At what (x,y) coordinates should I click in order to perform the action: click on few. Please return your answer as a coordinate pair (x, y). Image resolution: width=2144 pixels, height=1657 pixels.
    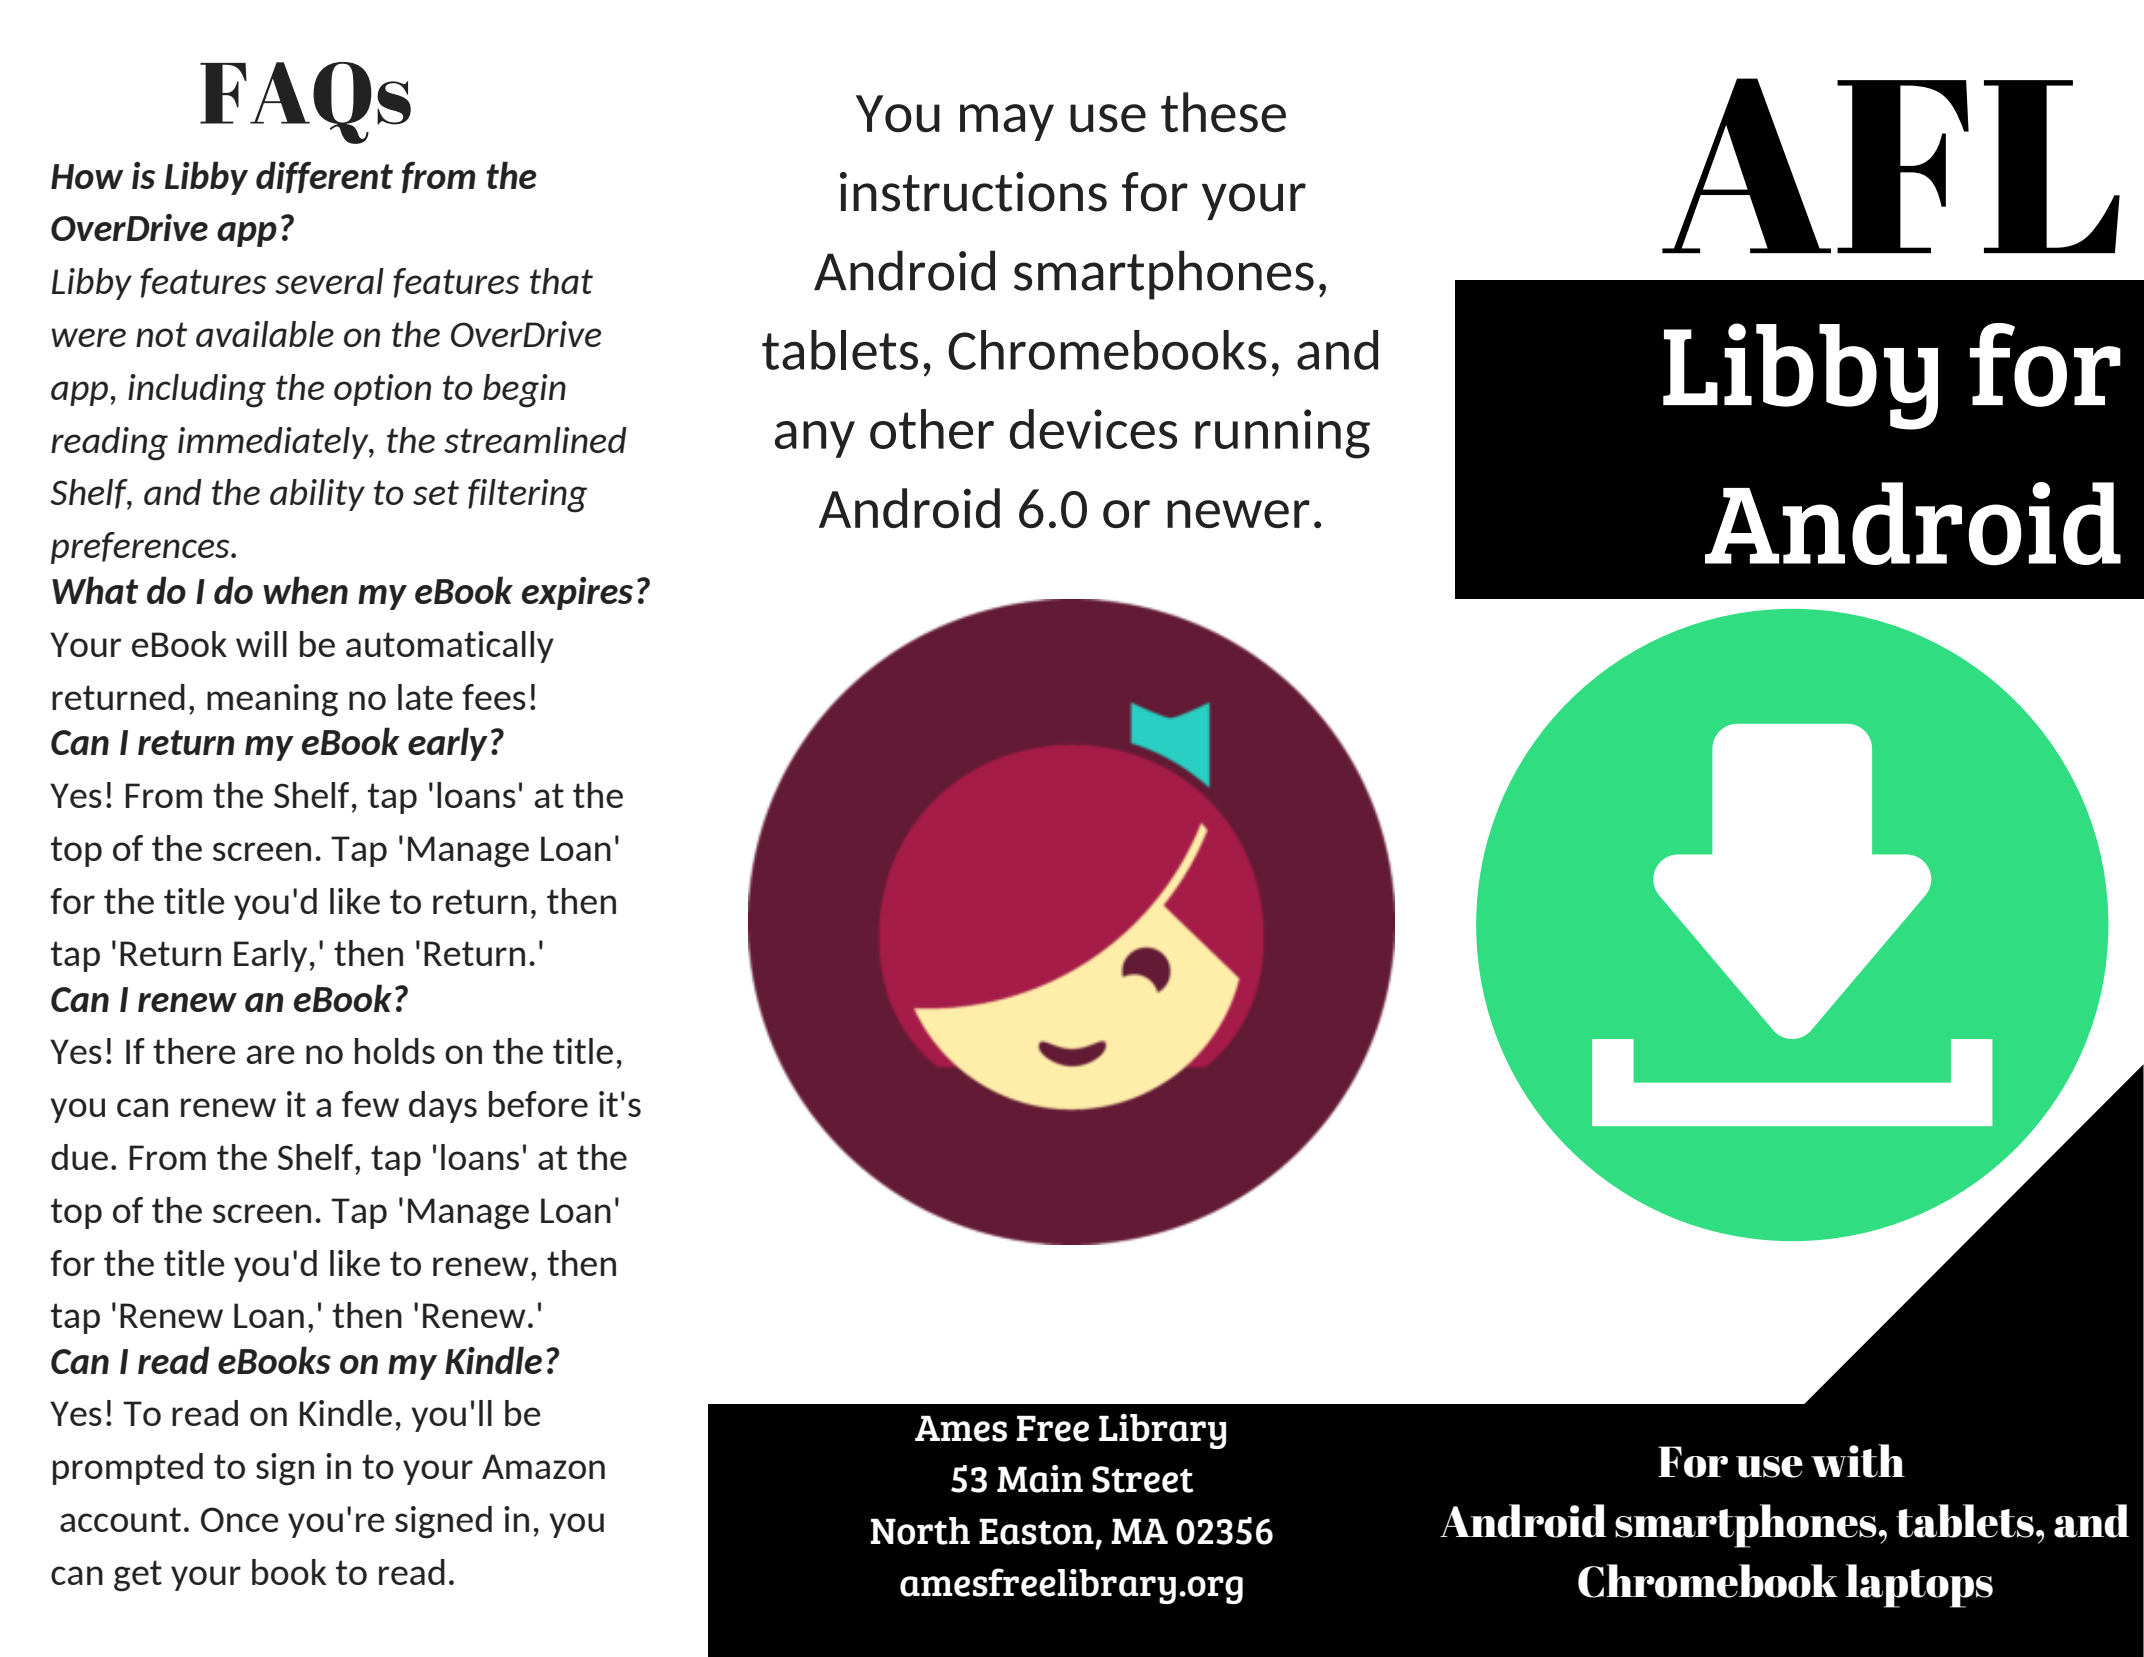
    Looking at the image, I should click on (370, 1104).
